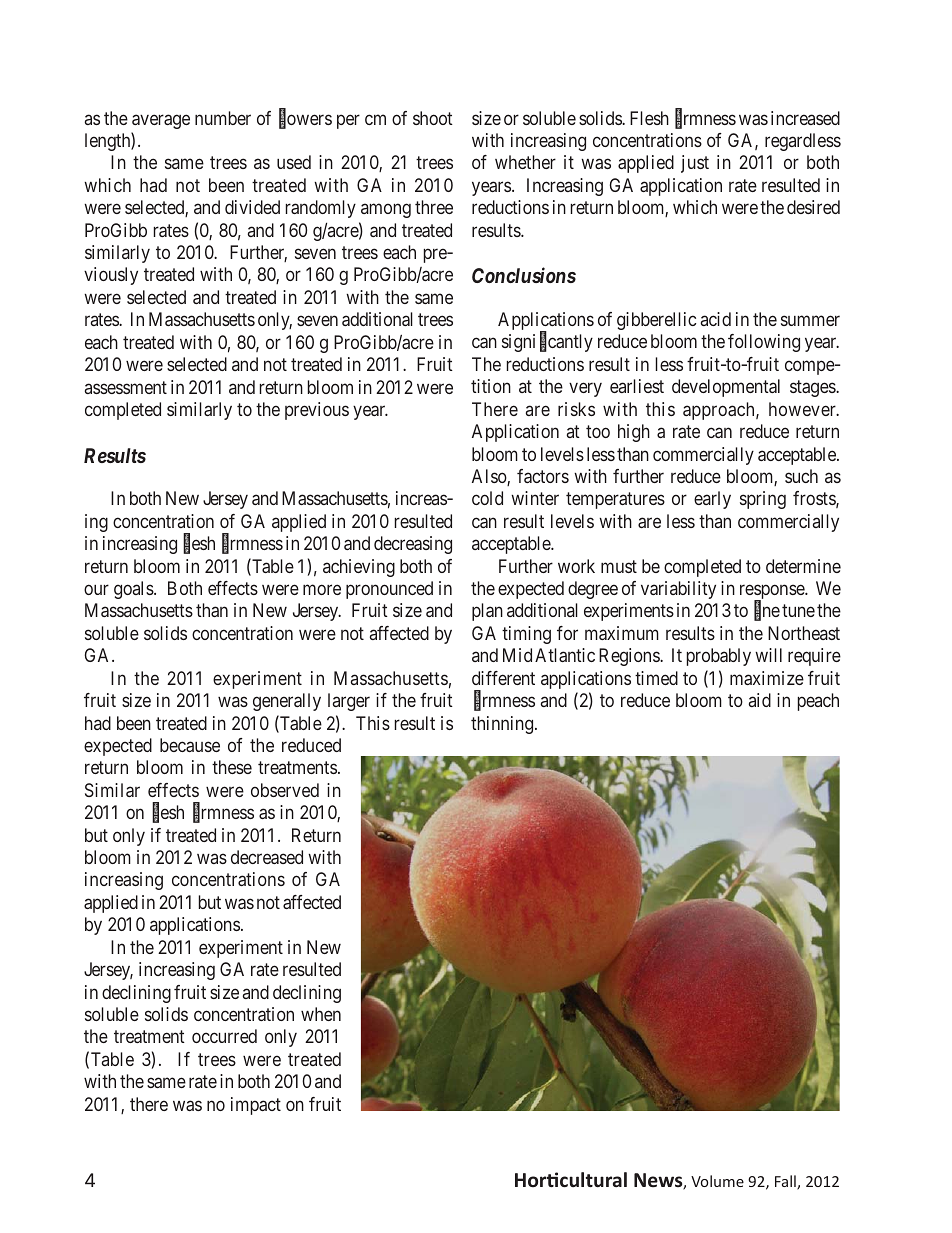 The image size is (952, 1233). What do you see at coordinates (287, 702) in the document?
I see `generally` at bounding box center [287, 702].
